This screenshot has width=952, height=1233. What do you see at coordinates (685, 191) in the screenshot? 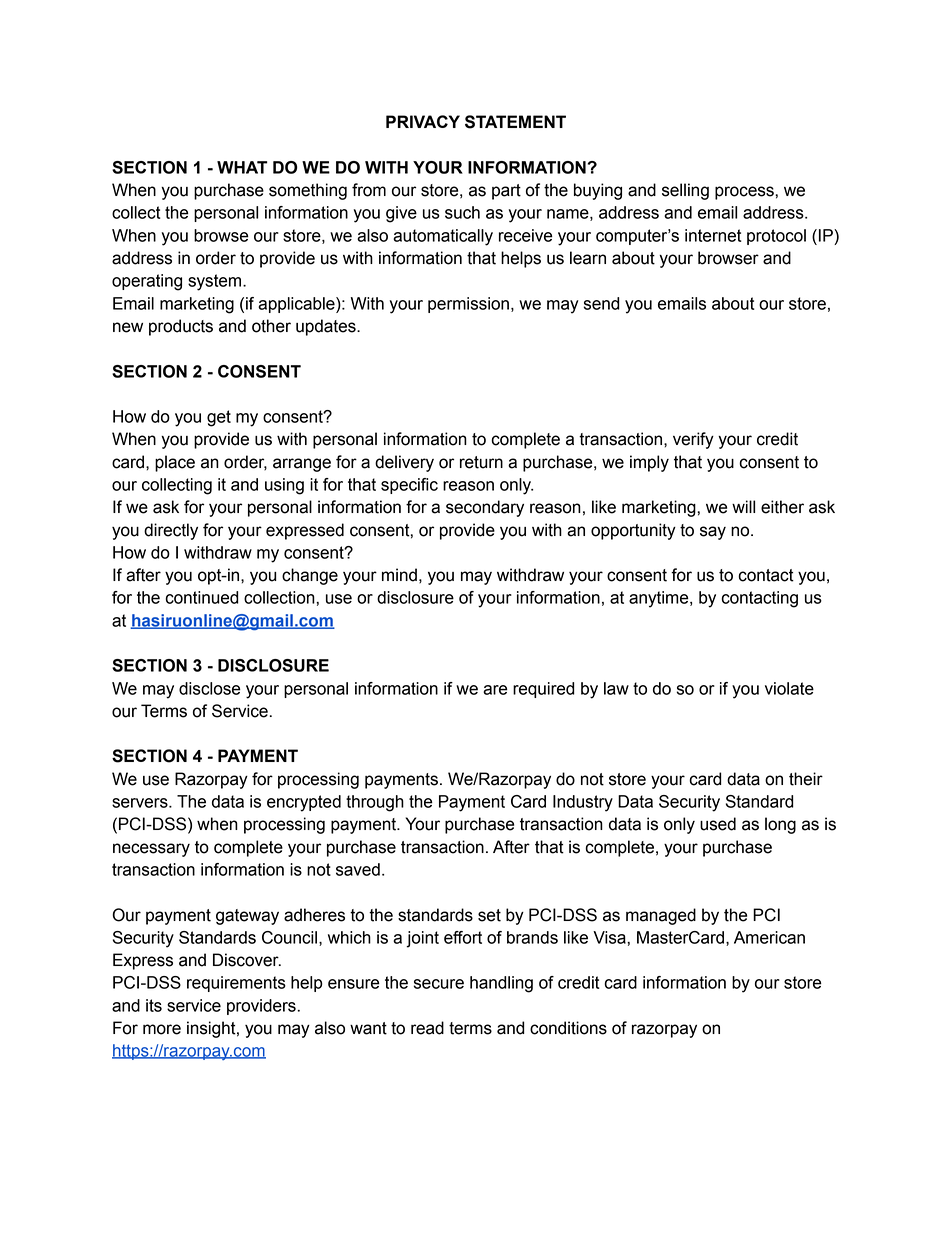
I see `selling` at bounding box center [685, 191].
